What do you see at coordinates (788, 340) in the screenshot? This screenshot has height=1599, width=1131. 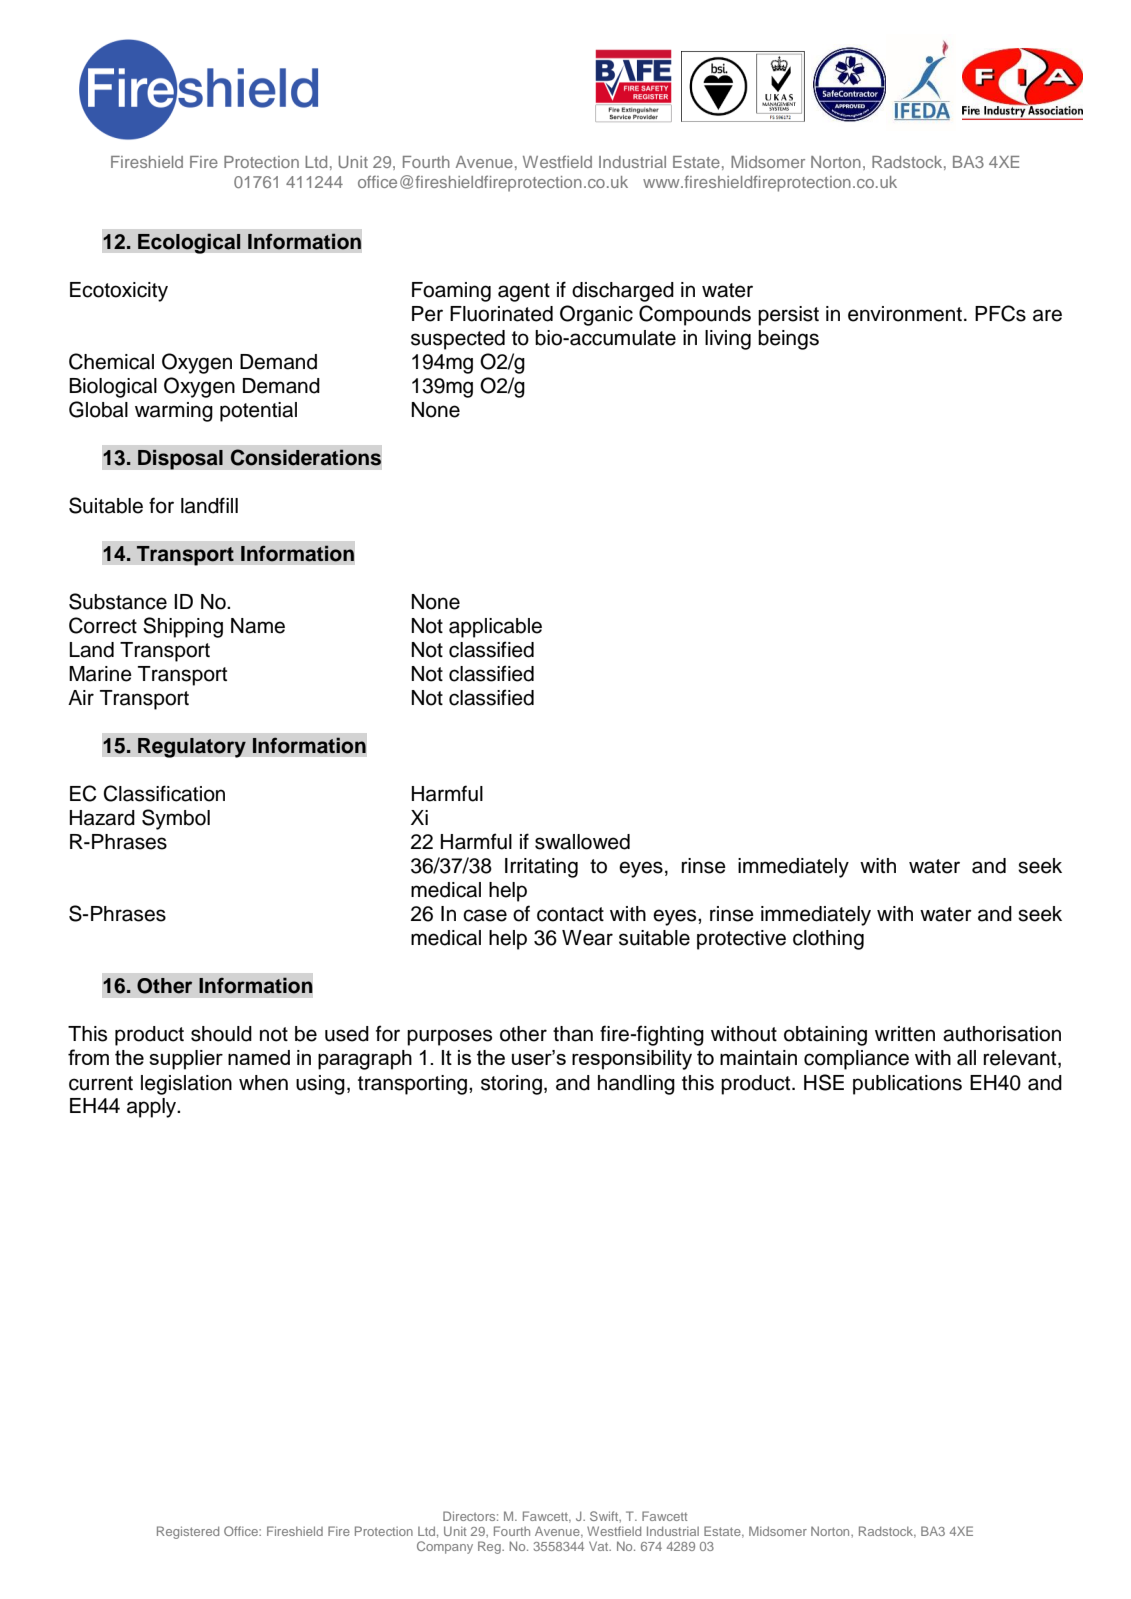 I see `beings` at bounding box center [788, 340].
